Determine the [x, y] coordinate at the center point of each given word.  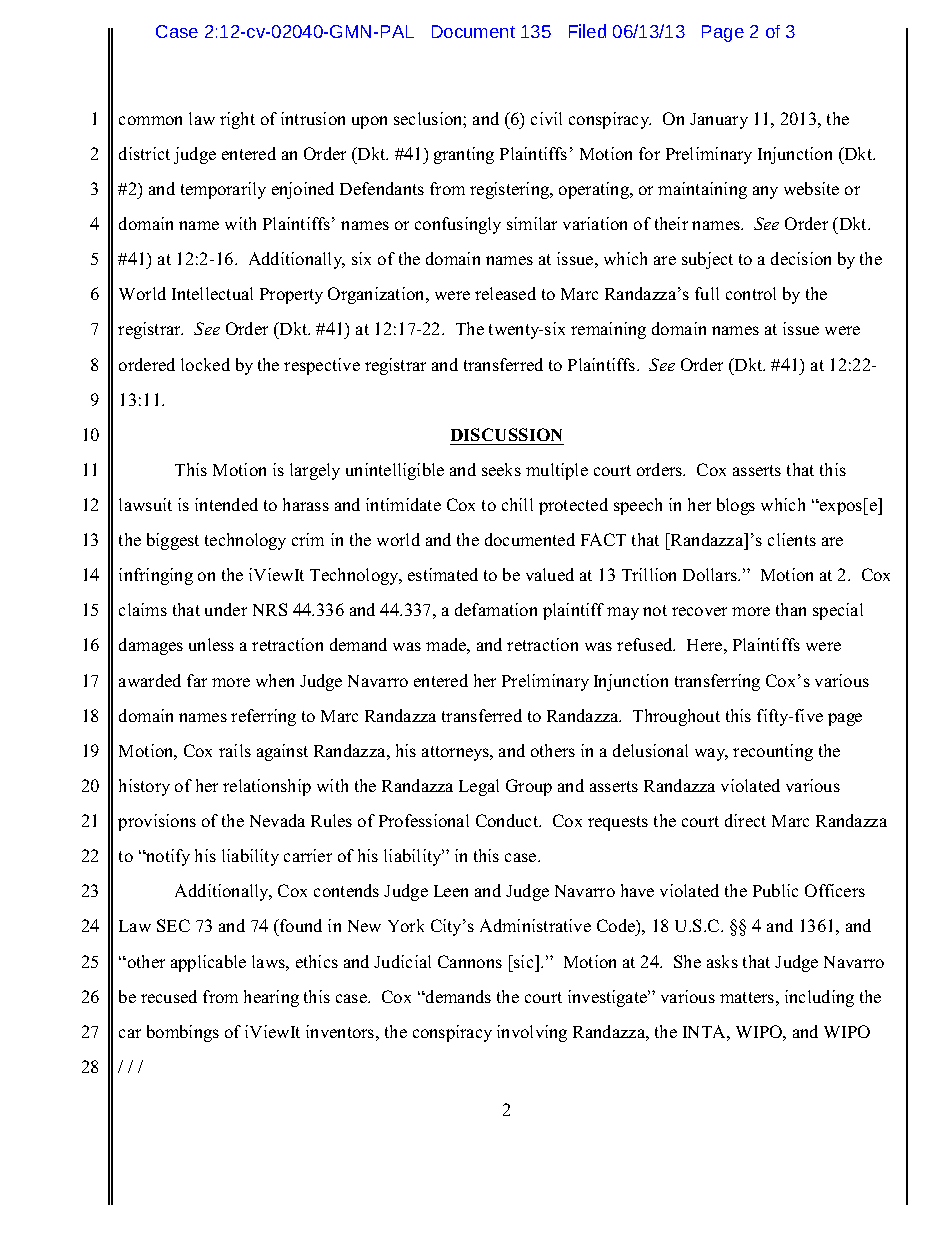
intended [226, 504]
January [719, 121]
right [237, 120]
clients [792, 539]
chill [517, 504]
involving [532, 1033]
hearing [271, 998]
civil [546, 118]
